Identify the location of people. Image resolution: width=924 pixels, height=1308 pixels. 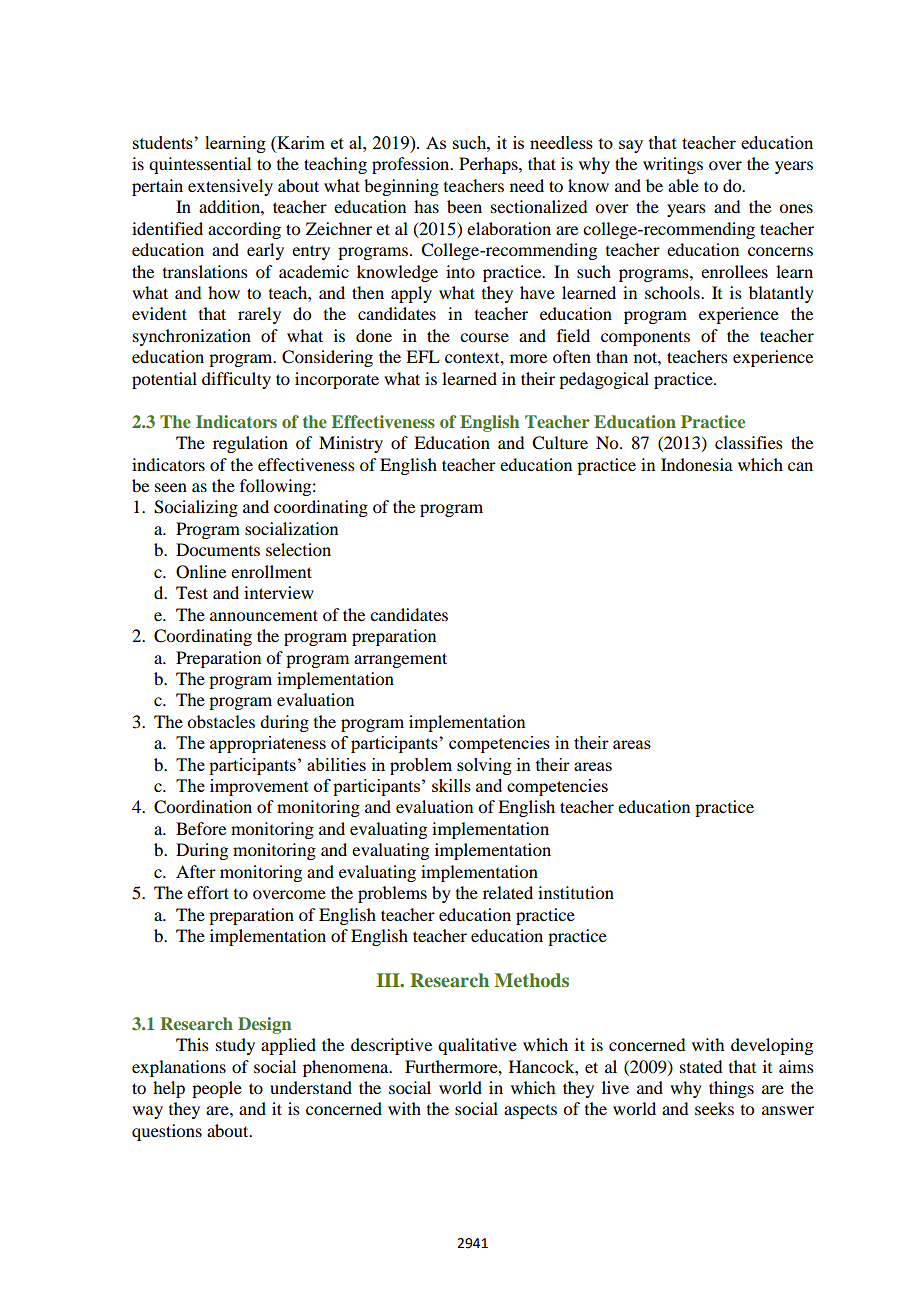
(217, 1089).
